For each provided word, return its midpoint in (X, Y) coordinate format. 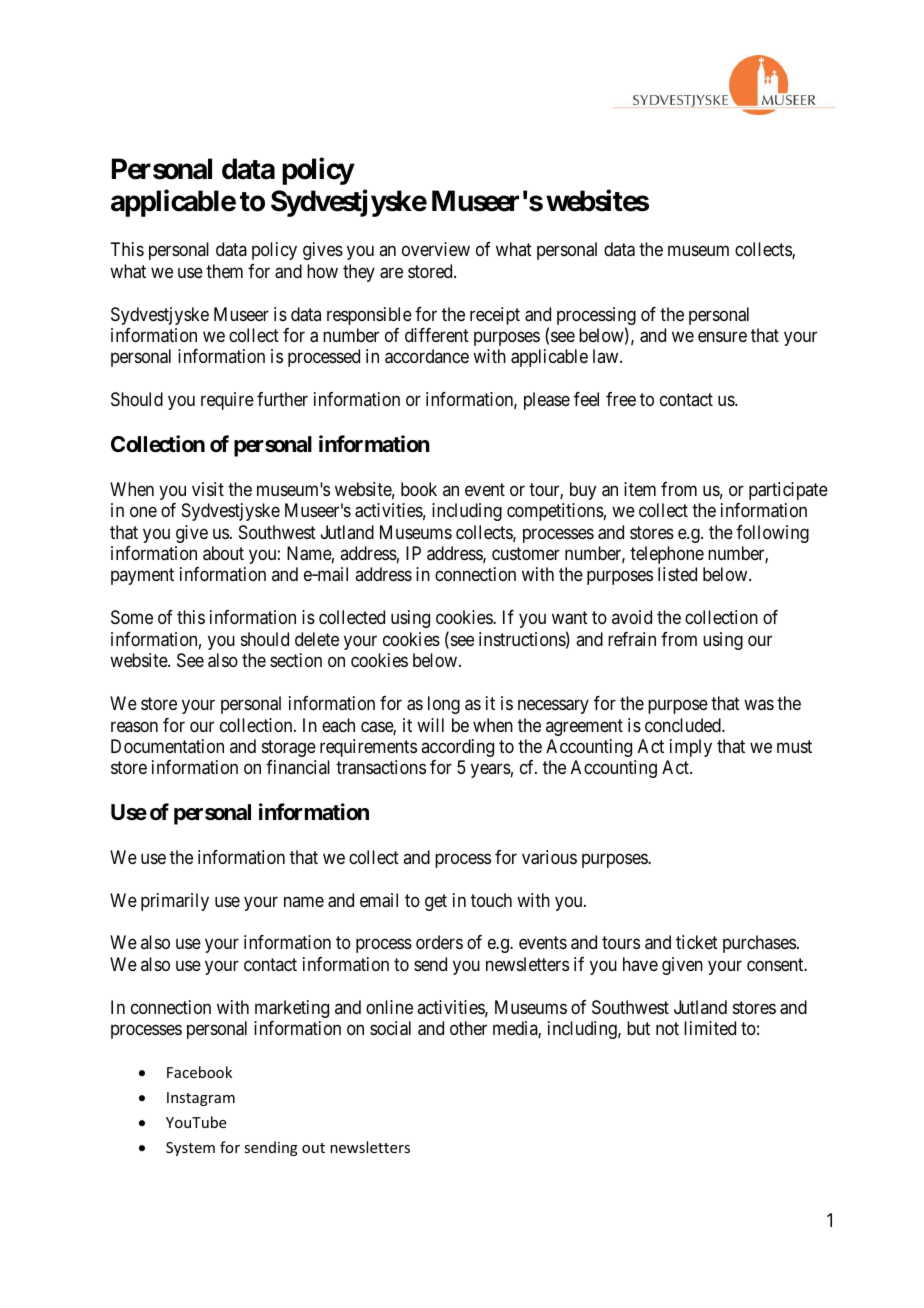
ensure (722, 336)
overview (436, 249)
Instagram (201, 1099)
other (468, 1028)
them (224, 271)
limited (710, 1028)
